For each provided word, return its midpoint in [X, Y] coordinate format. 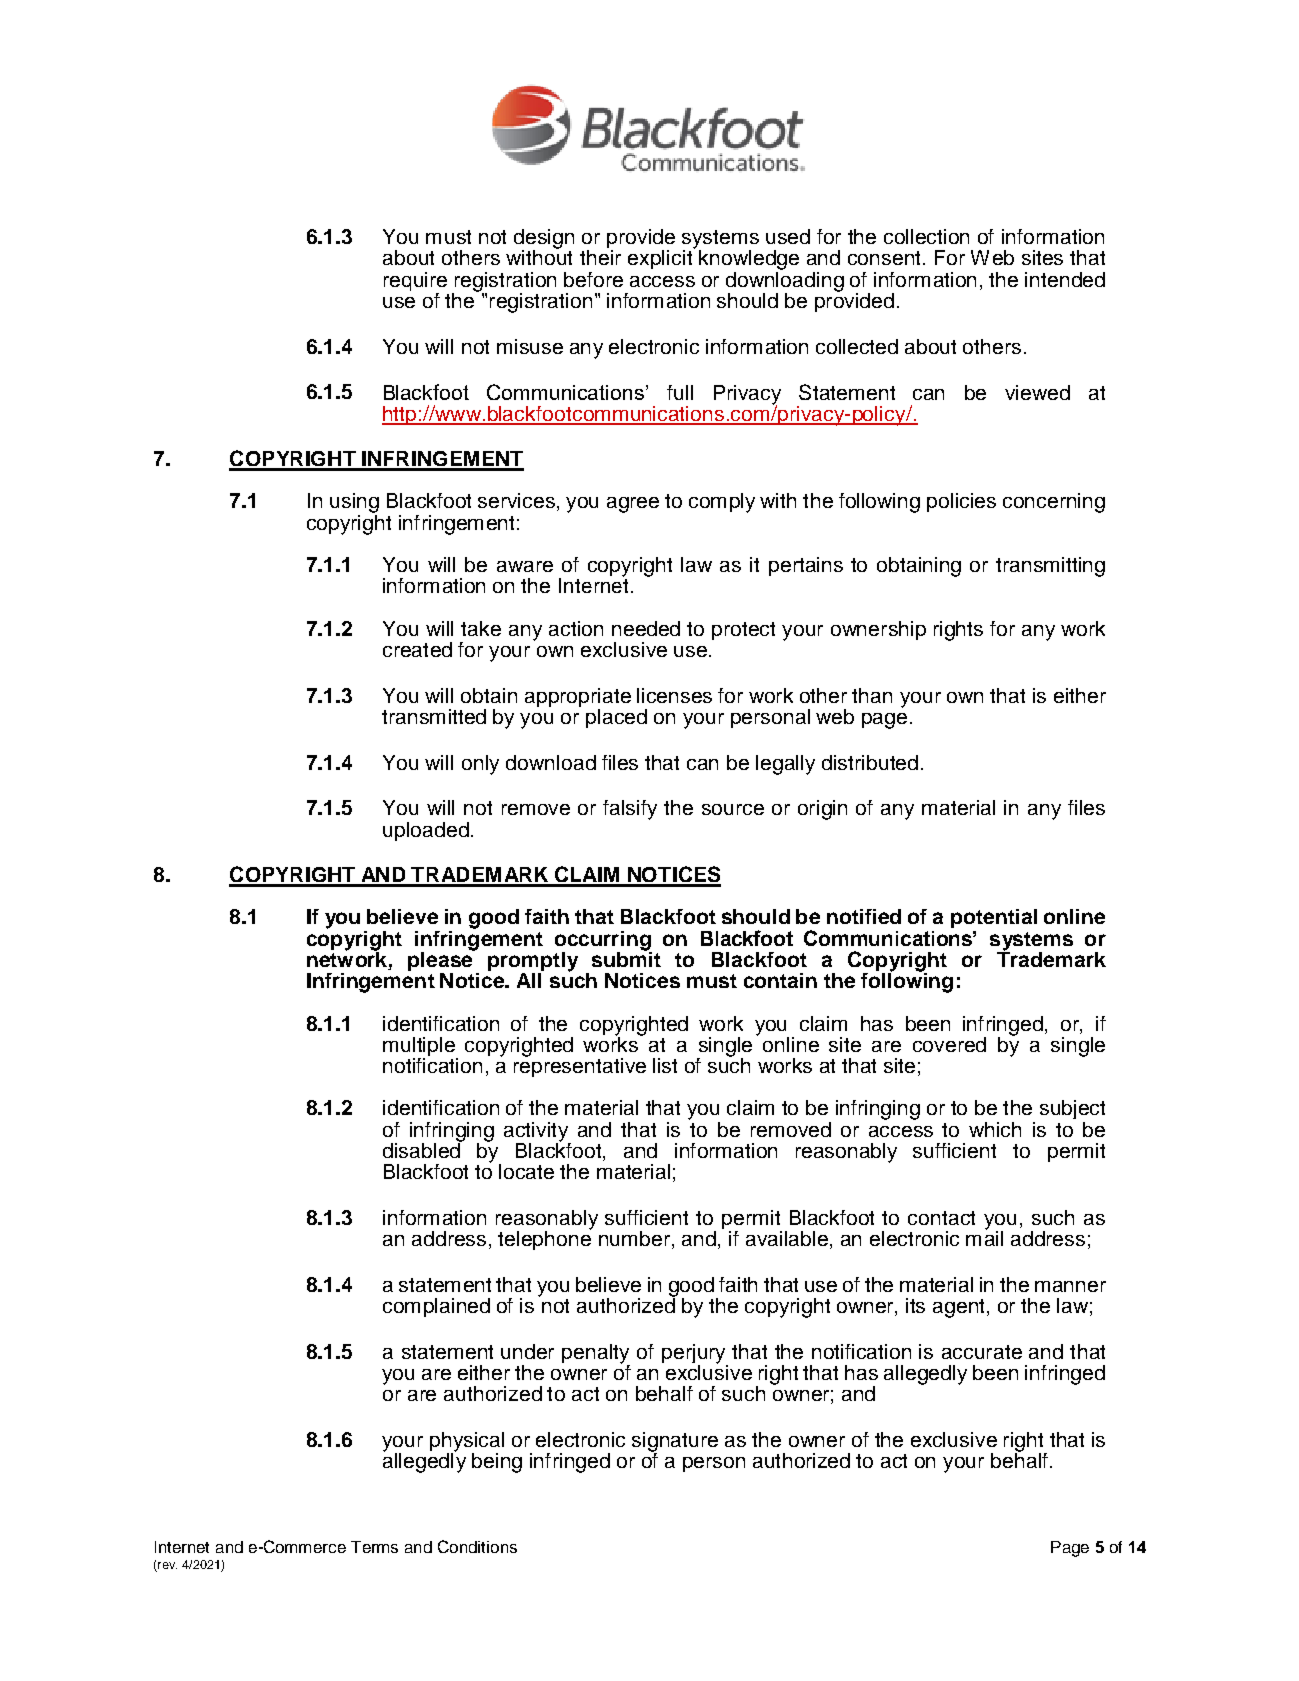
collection [926, 236]
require [415, 281]
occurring [603, 942]
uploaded [426, 831]
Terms [374, 1547]
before [593, 279]
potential [994, 918]
